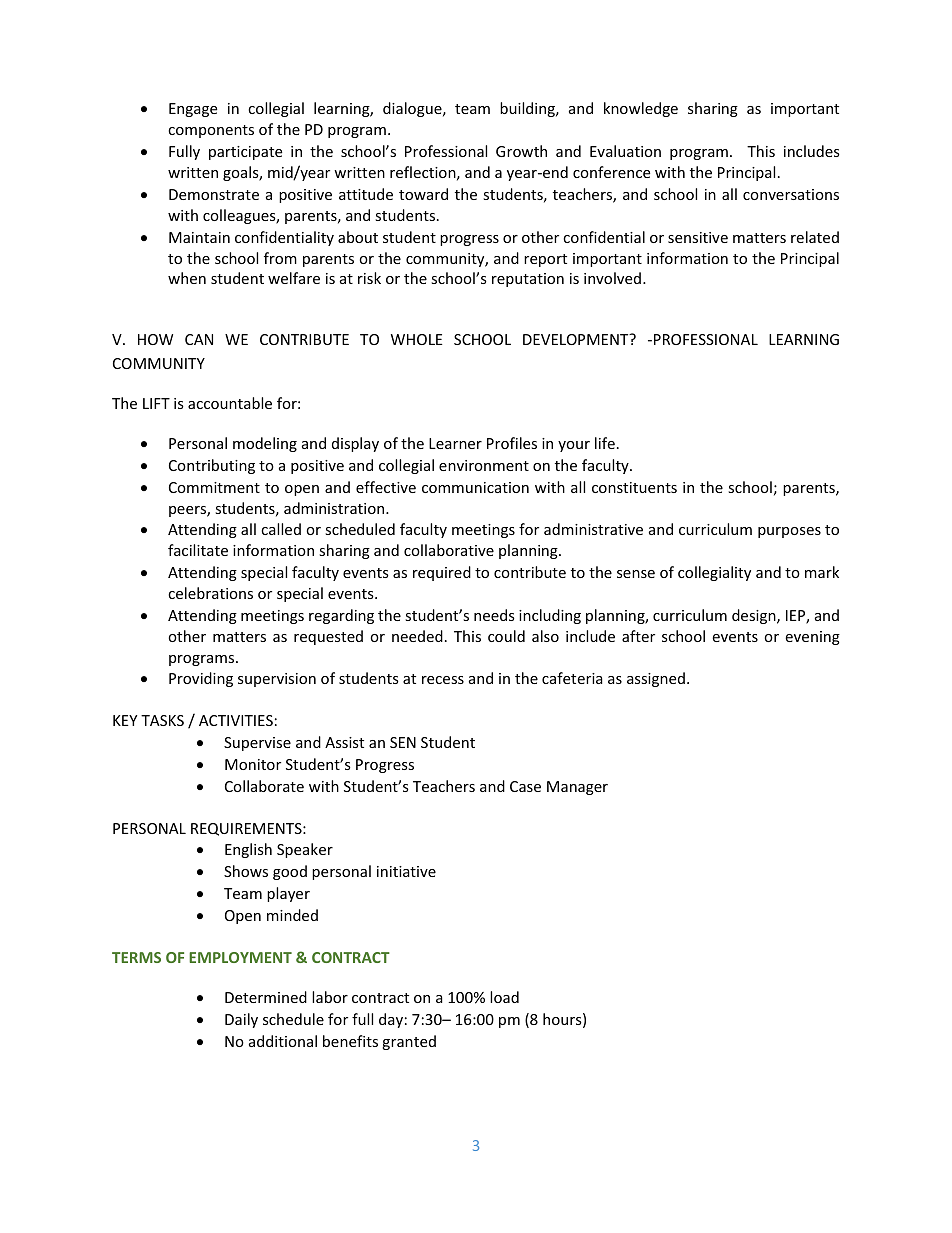 This screenshot has width=952, height=1233. I want to click on ACTIVITIES, so click(236, 720).
